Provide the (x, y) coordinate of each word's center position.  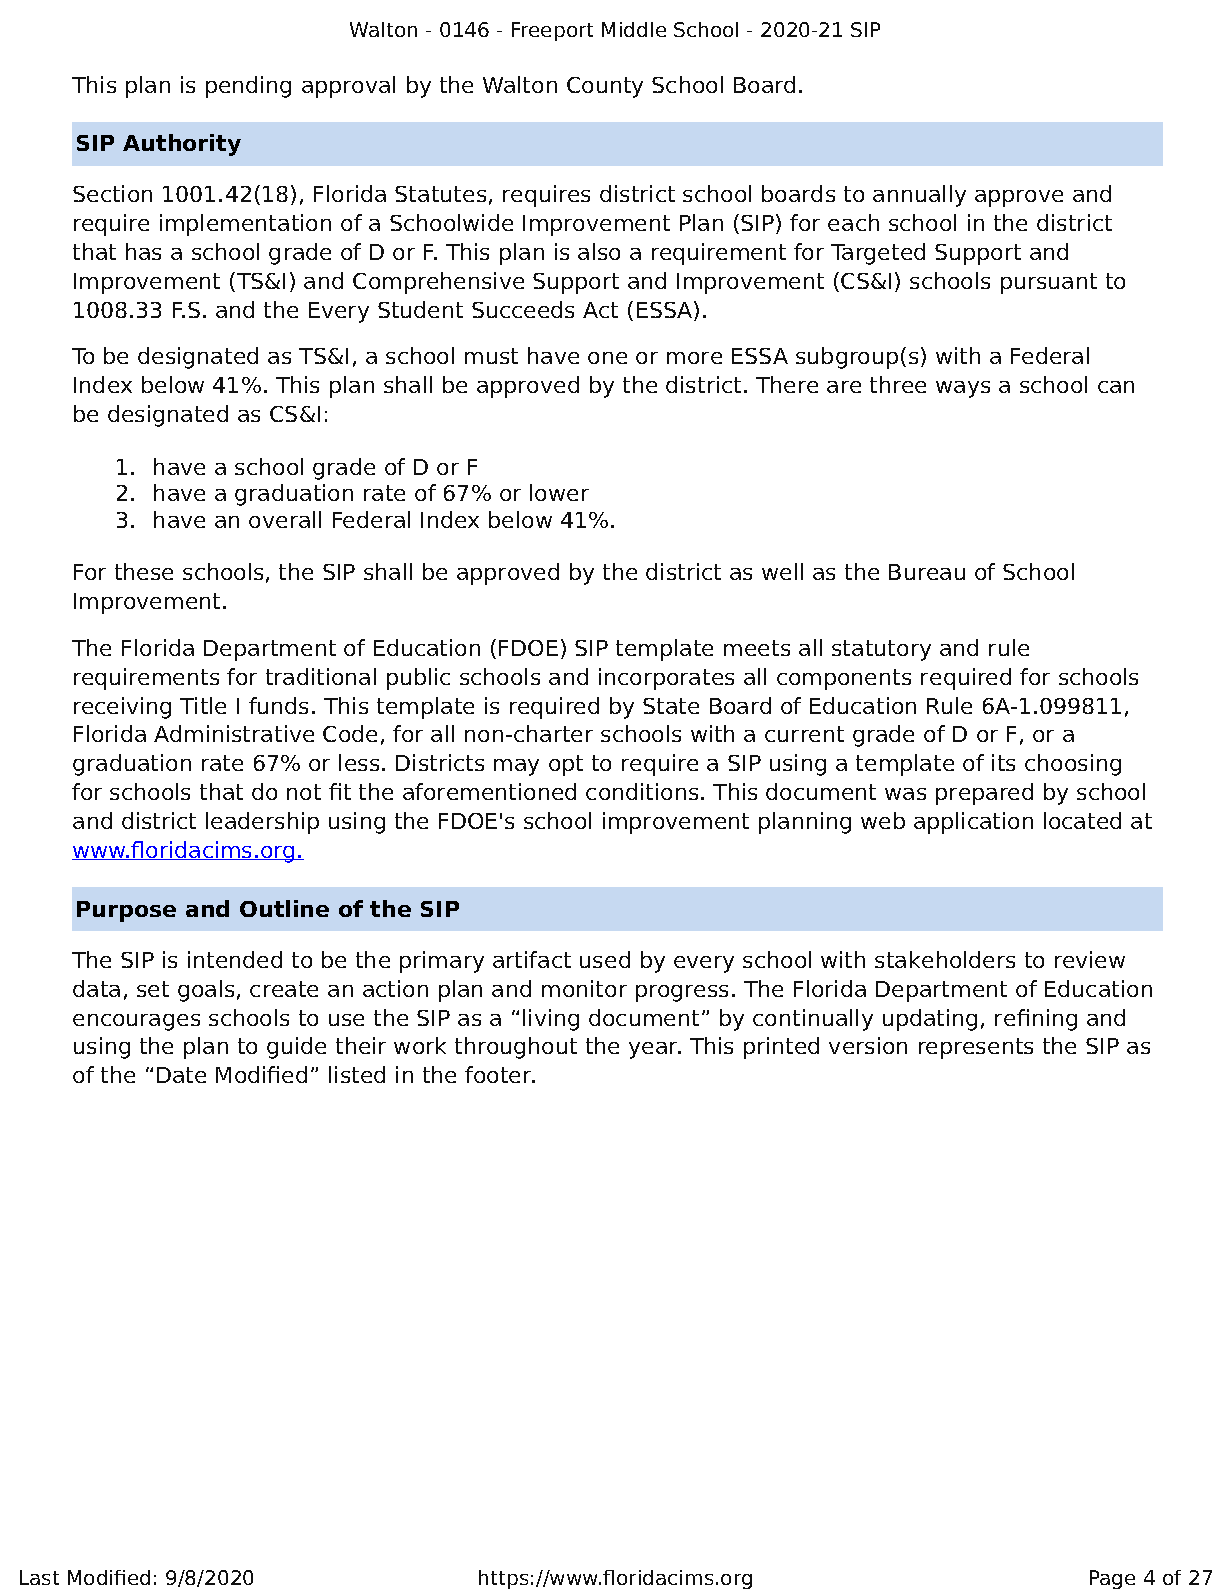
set (153, 989)
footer (499, 1074)
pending (248, 87)
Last (39, 1577)
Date (181, 1075)
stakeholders (945, 959)
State (671, 706)
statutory (881, 650)
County (605, 87)
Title (203, 705)
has (143, 251)
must (491, 356)
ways (963, 389)
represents (976, 1048)
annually (919, 196)
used (605, 959)
